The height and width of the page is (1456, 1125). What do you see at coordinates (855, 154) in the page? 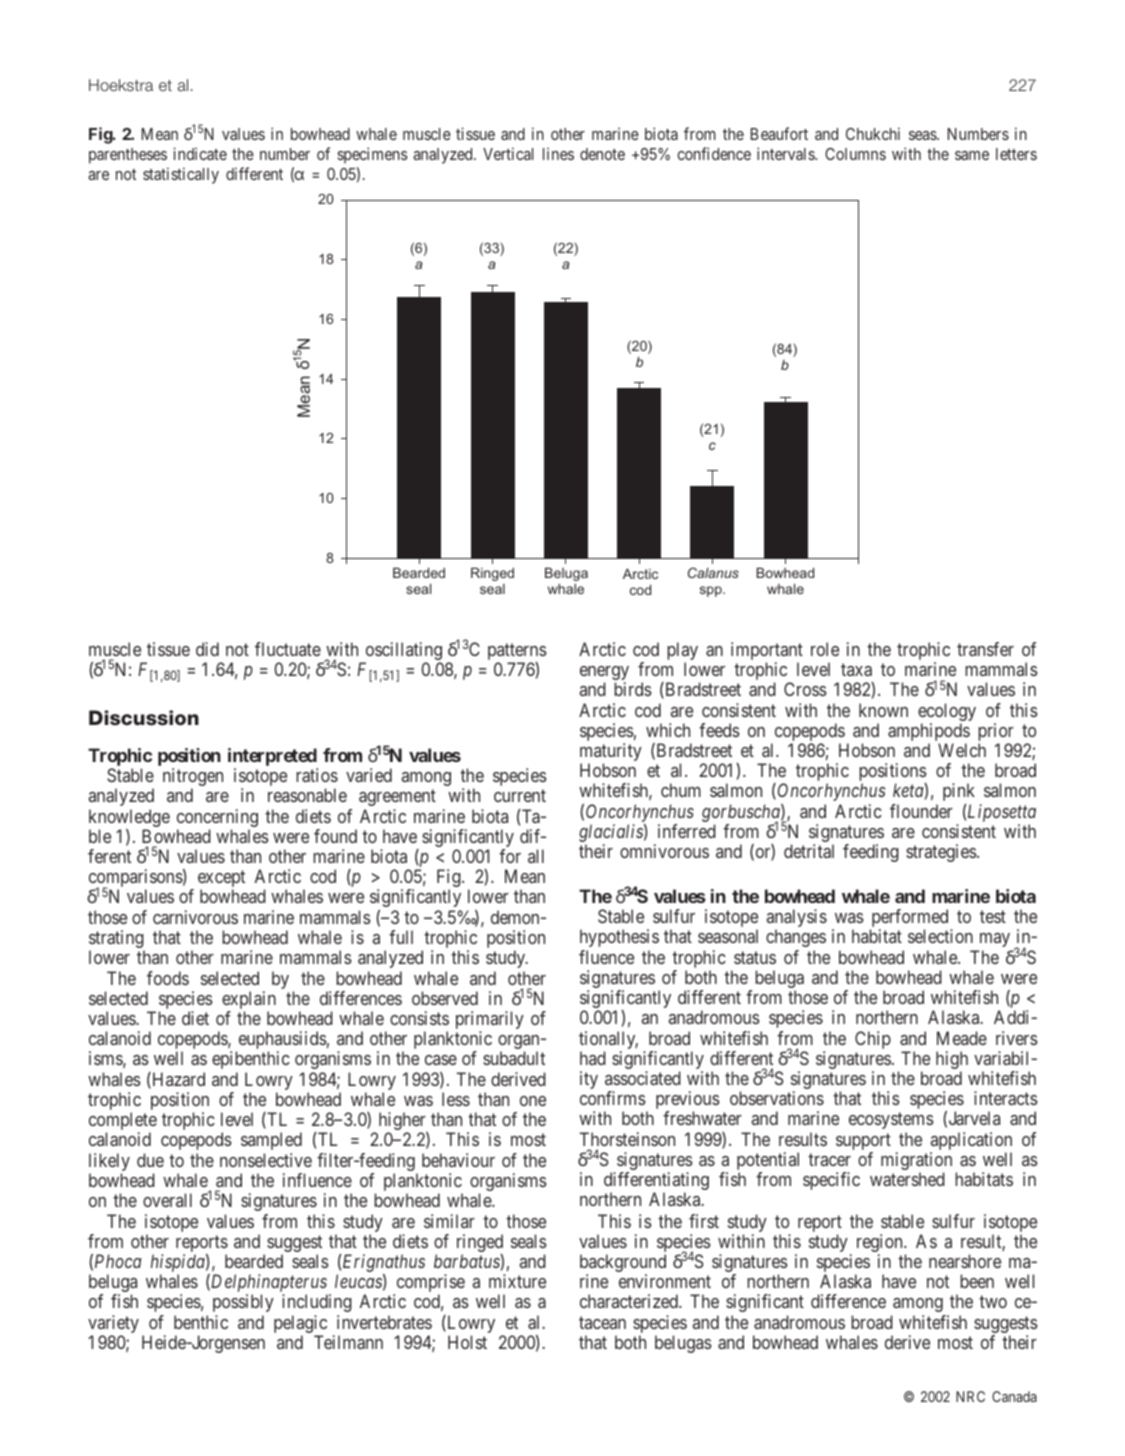
I see `Columns` at bounding box center [855, 154].
